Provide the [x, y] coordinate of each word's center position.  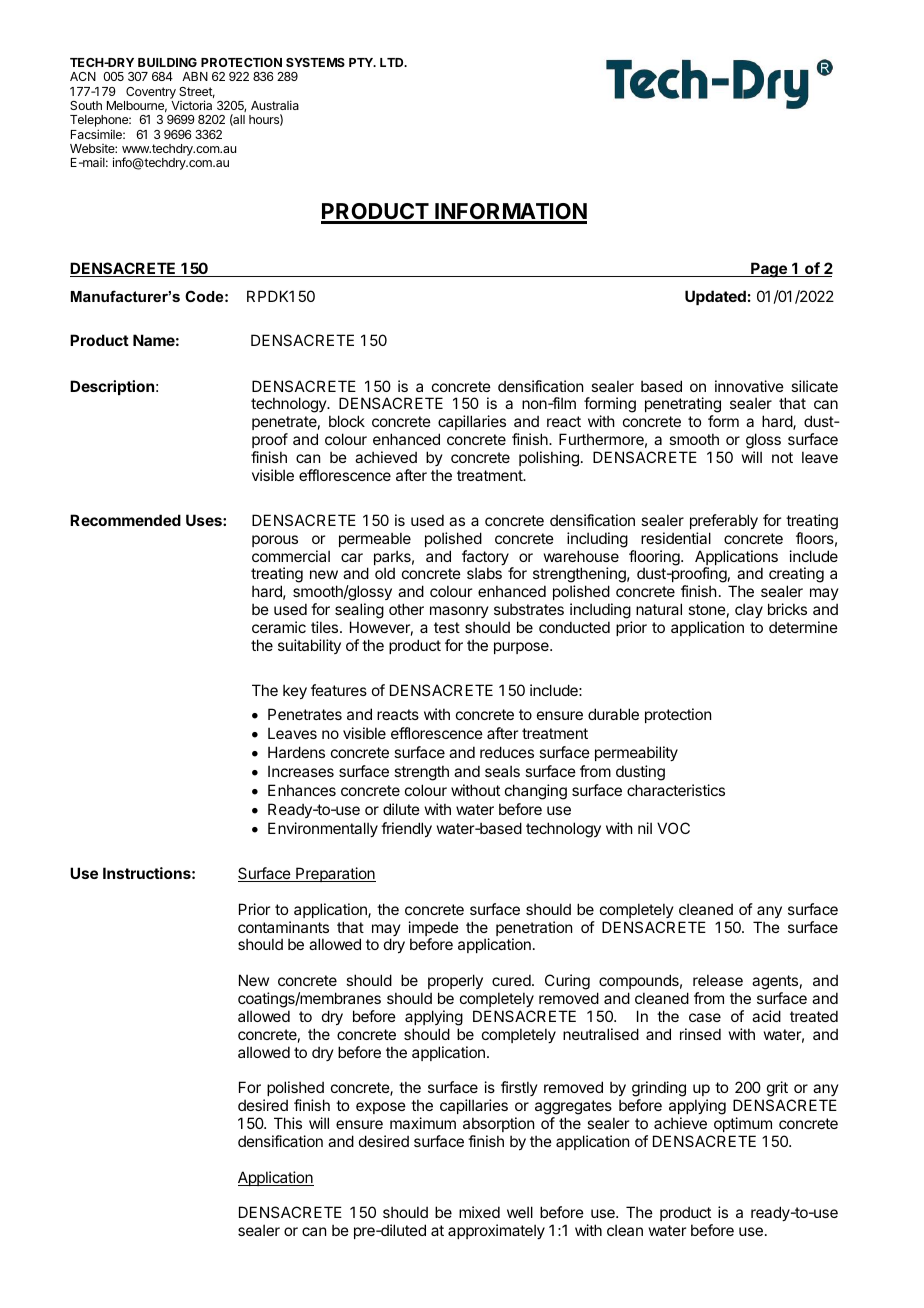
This [288, 1123]
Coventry [151, 93]
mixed [479, 1212]
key [295, 691]
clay [749, 610]
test [447, 627]
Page [769, 270]
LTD [393, 62]
